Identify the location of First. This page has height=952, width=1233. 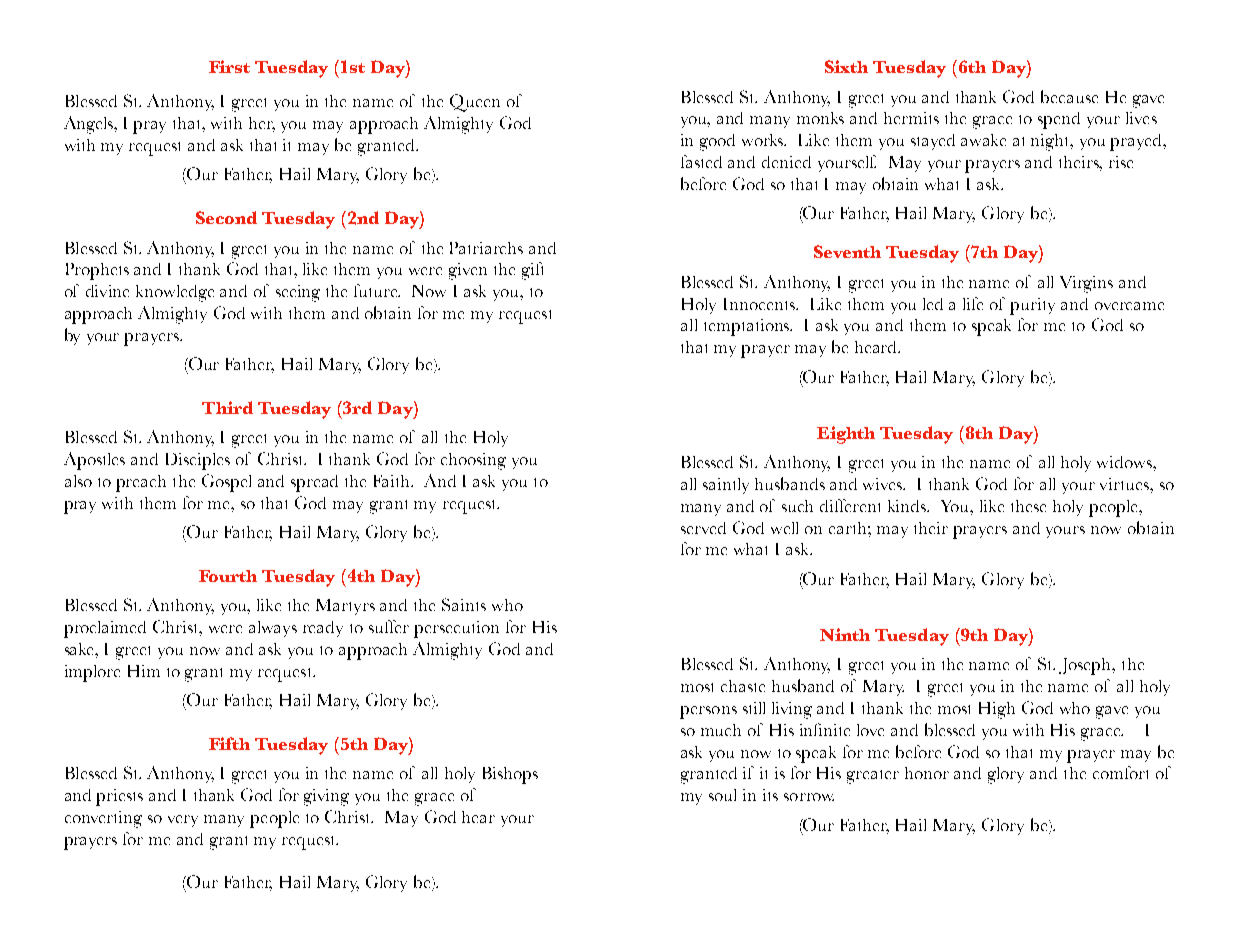
(229, 66).
